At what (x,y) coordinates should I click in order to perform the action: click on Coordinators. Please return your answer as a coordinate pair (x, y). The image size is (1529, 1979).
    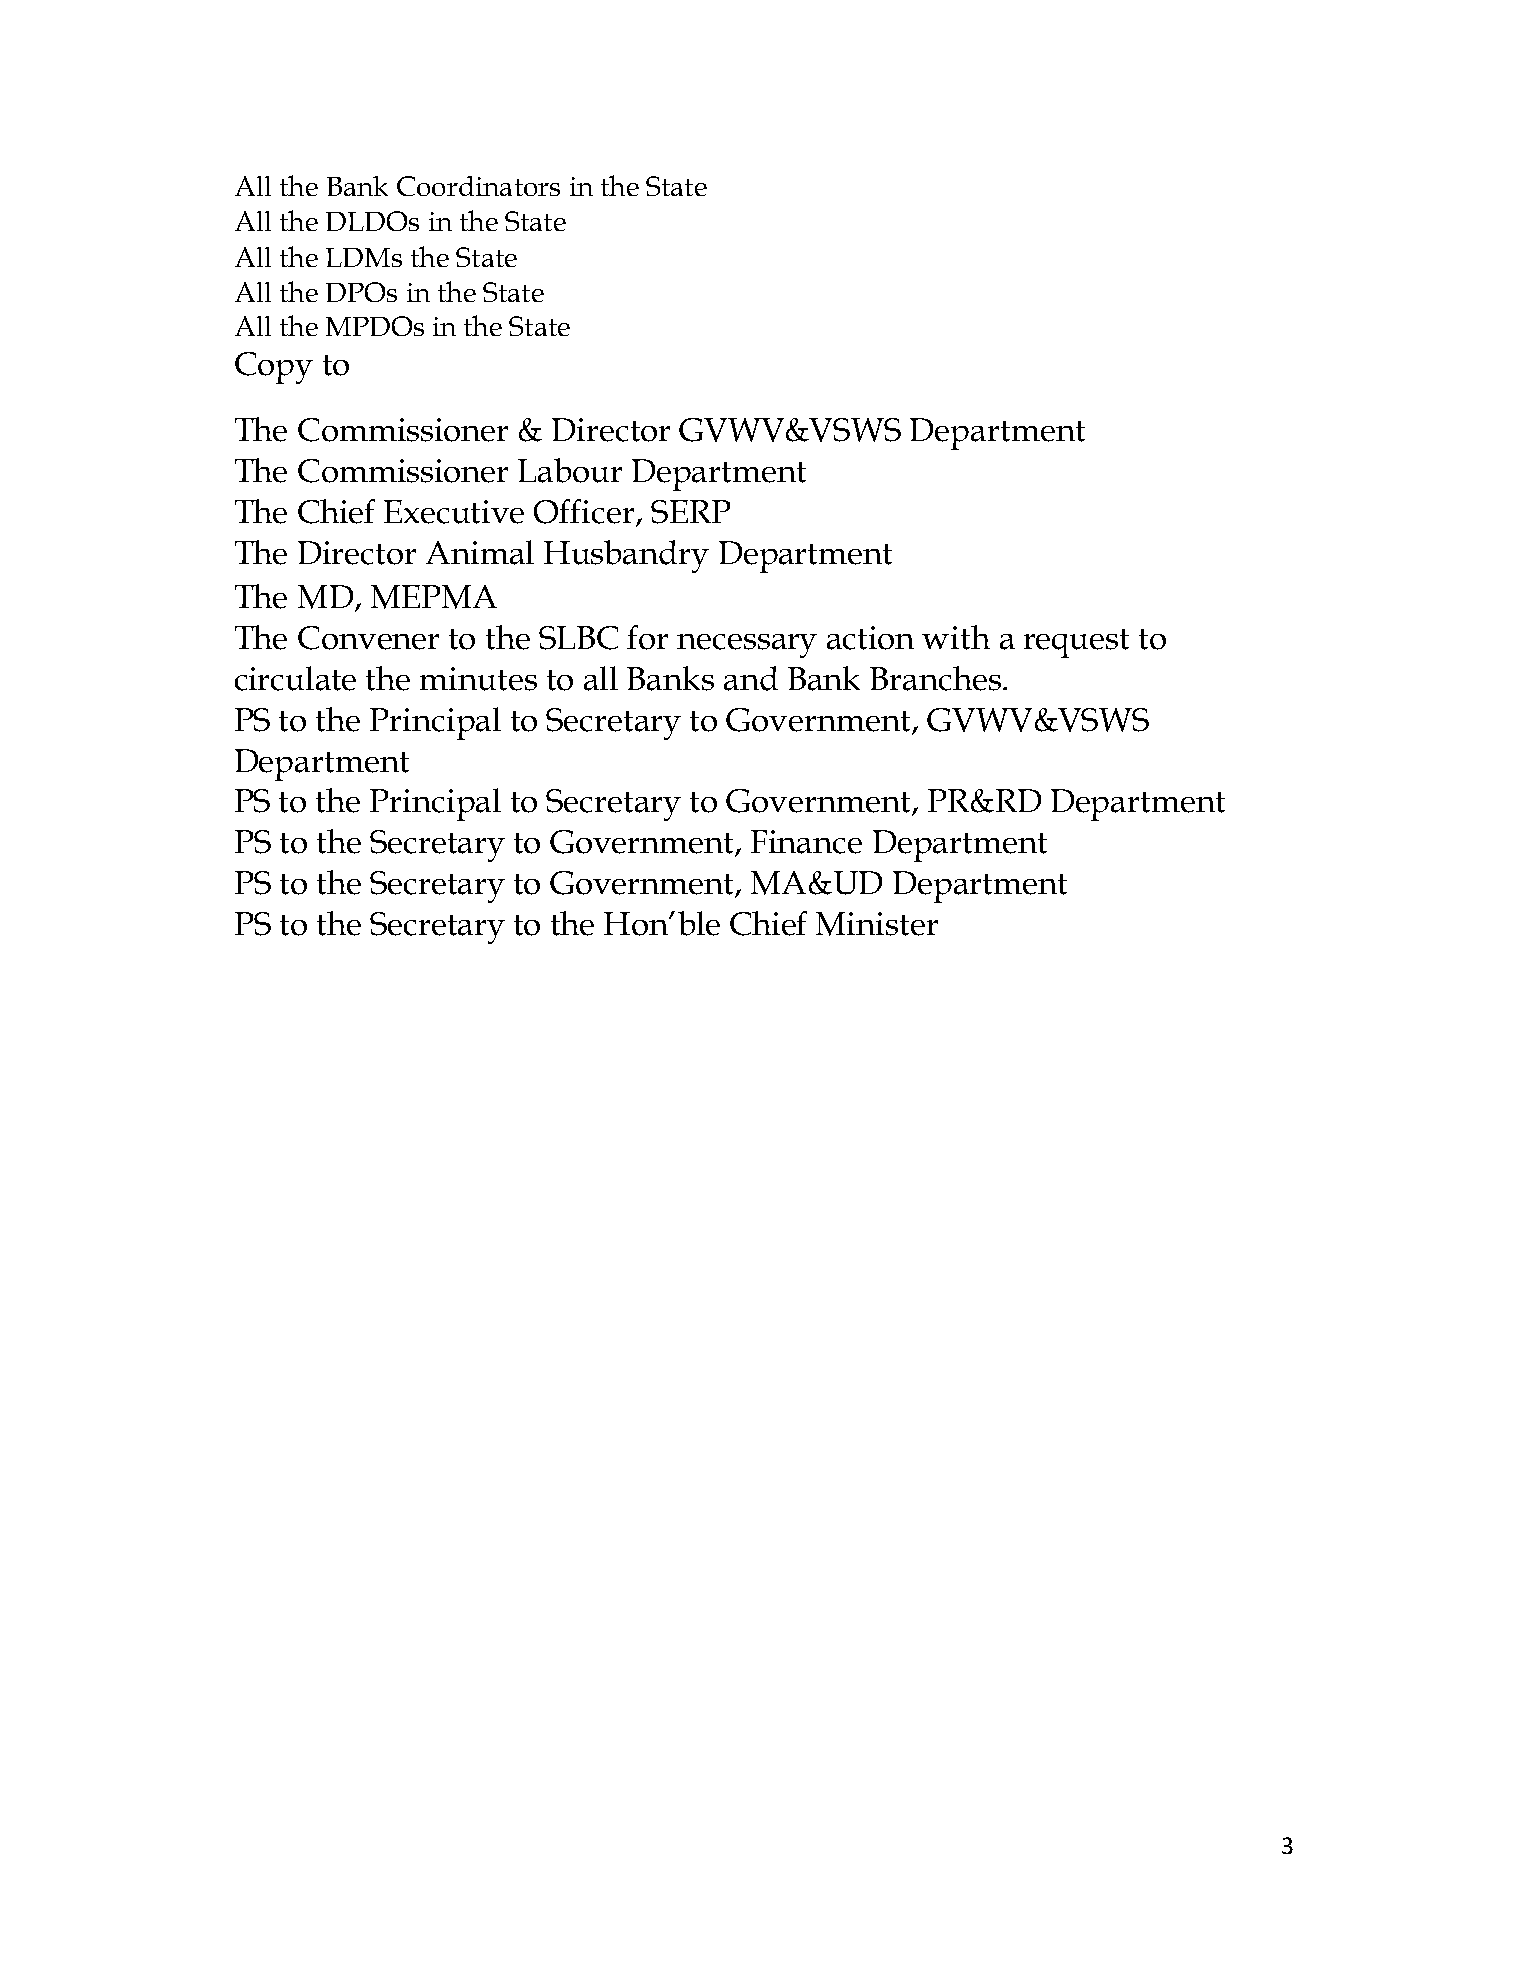
    Looking at the image, I should click on (478, 186).
